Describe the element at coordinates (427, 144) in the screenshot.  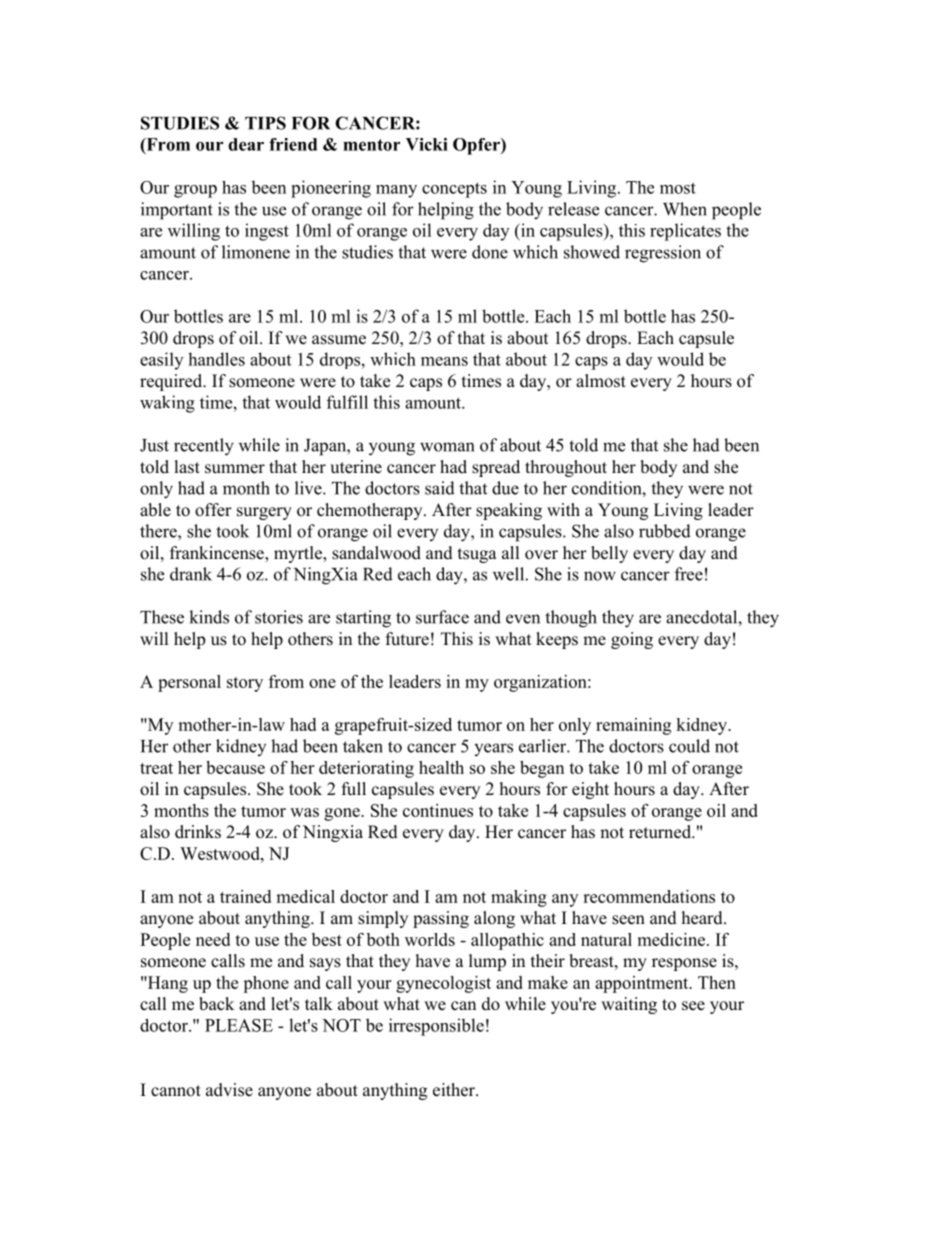
I see `Vicki` at that location.
